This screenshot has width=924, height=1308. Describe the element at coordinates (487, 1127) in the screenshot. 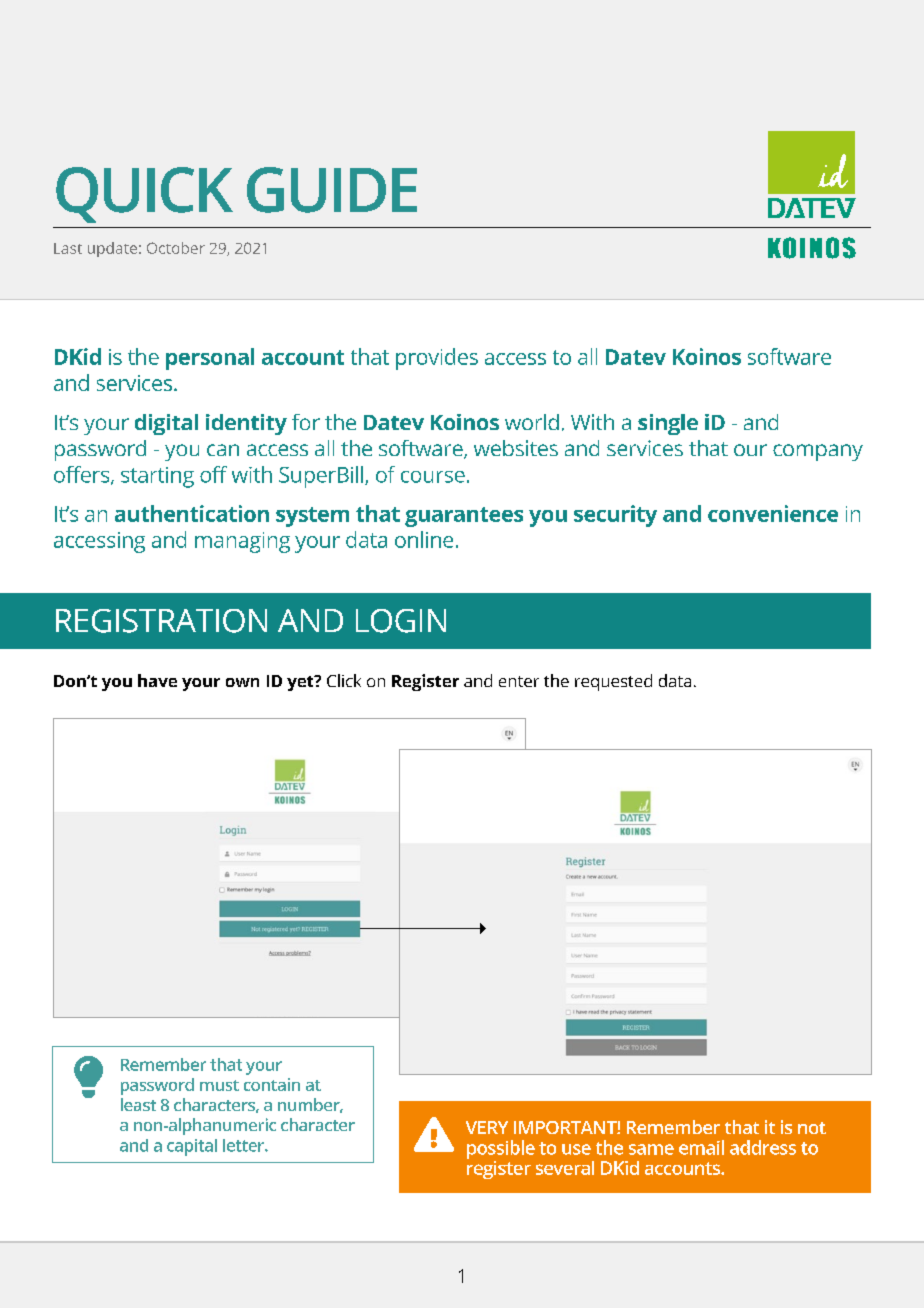

I see `VERY` at that location.
